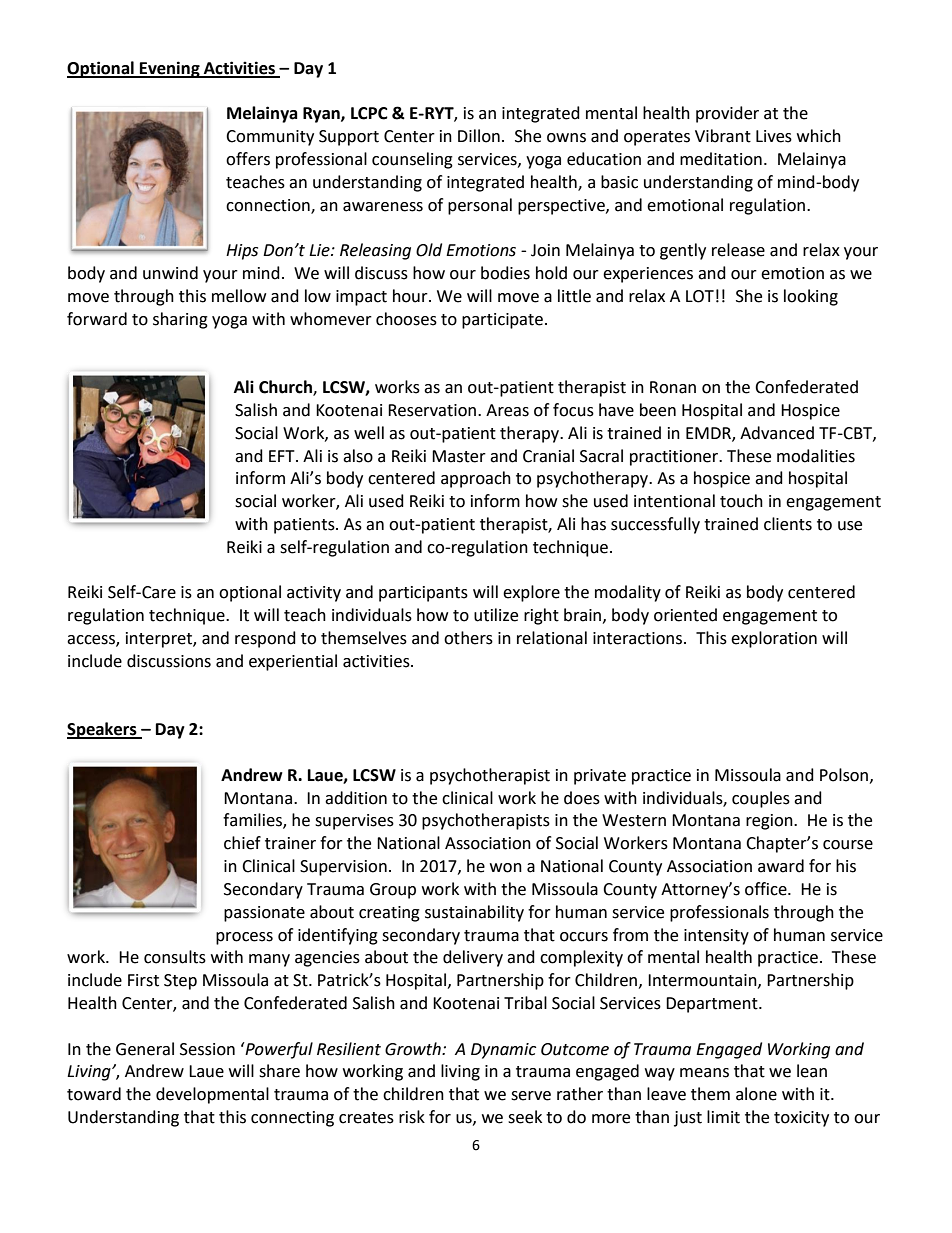  What do you see at coordinates (502, 321) in the screenshot?
I see `participate` at bounding box center [502, 321].
